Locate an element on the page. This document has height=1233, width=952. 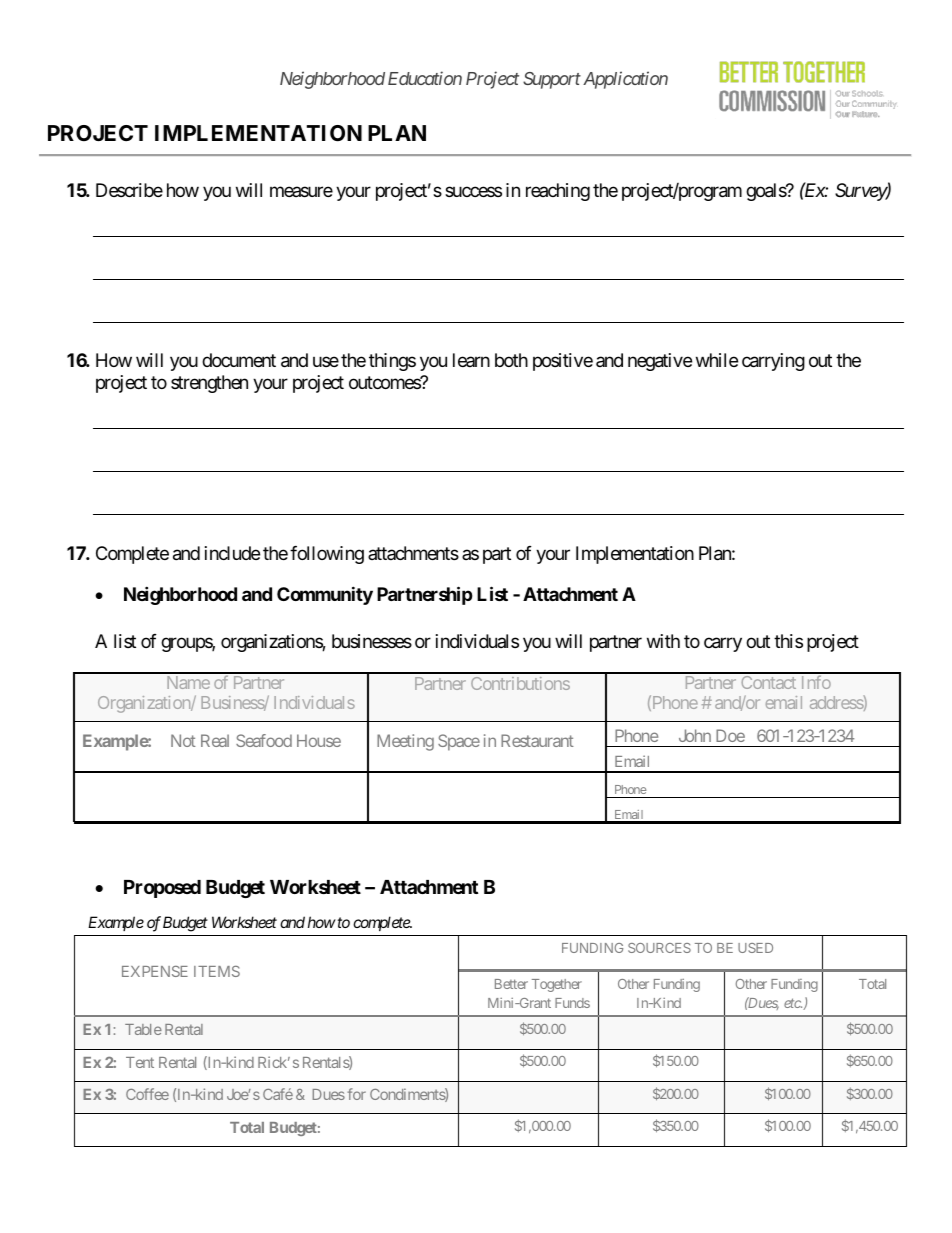
Support is located at coordinates (552, 80).
